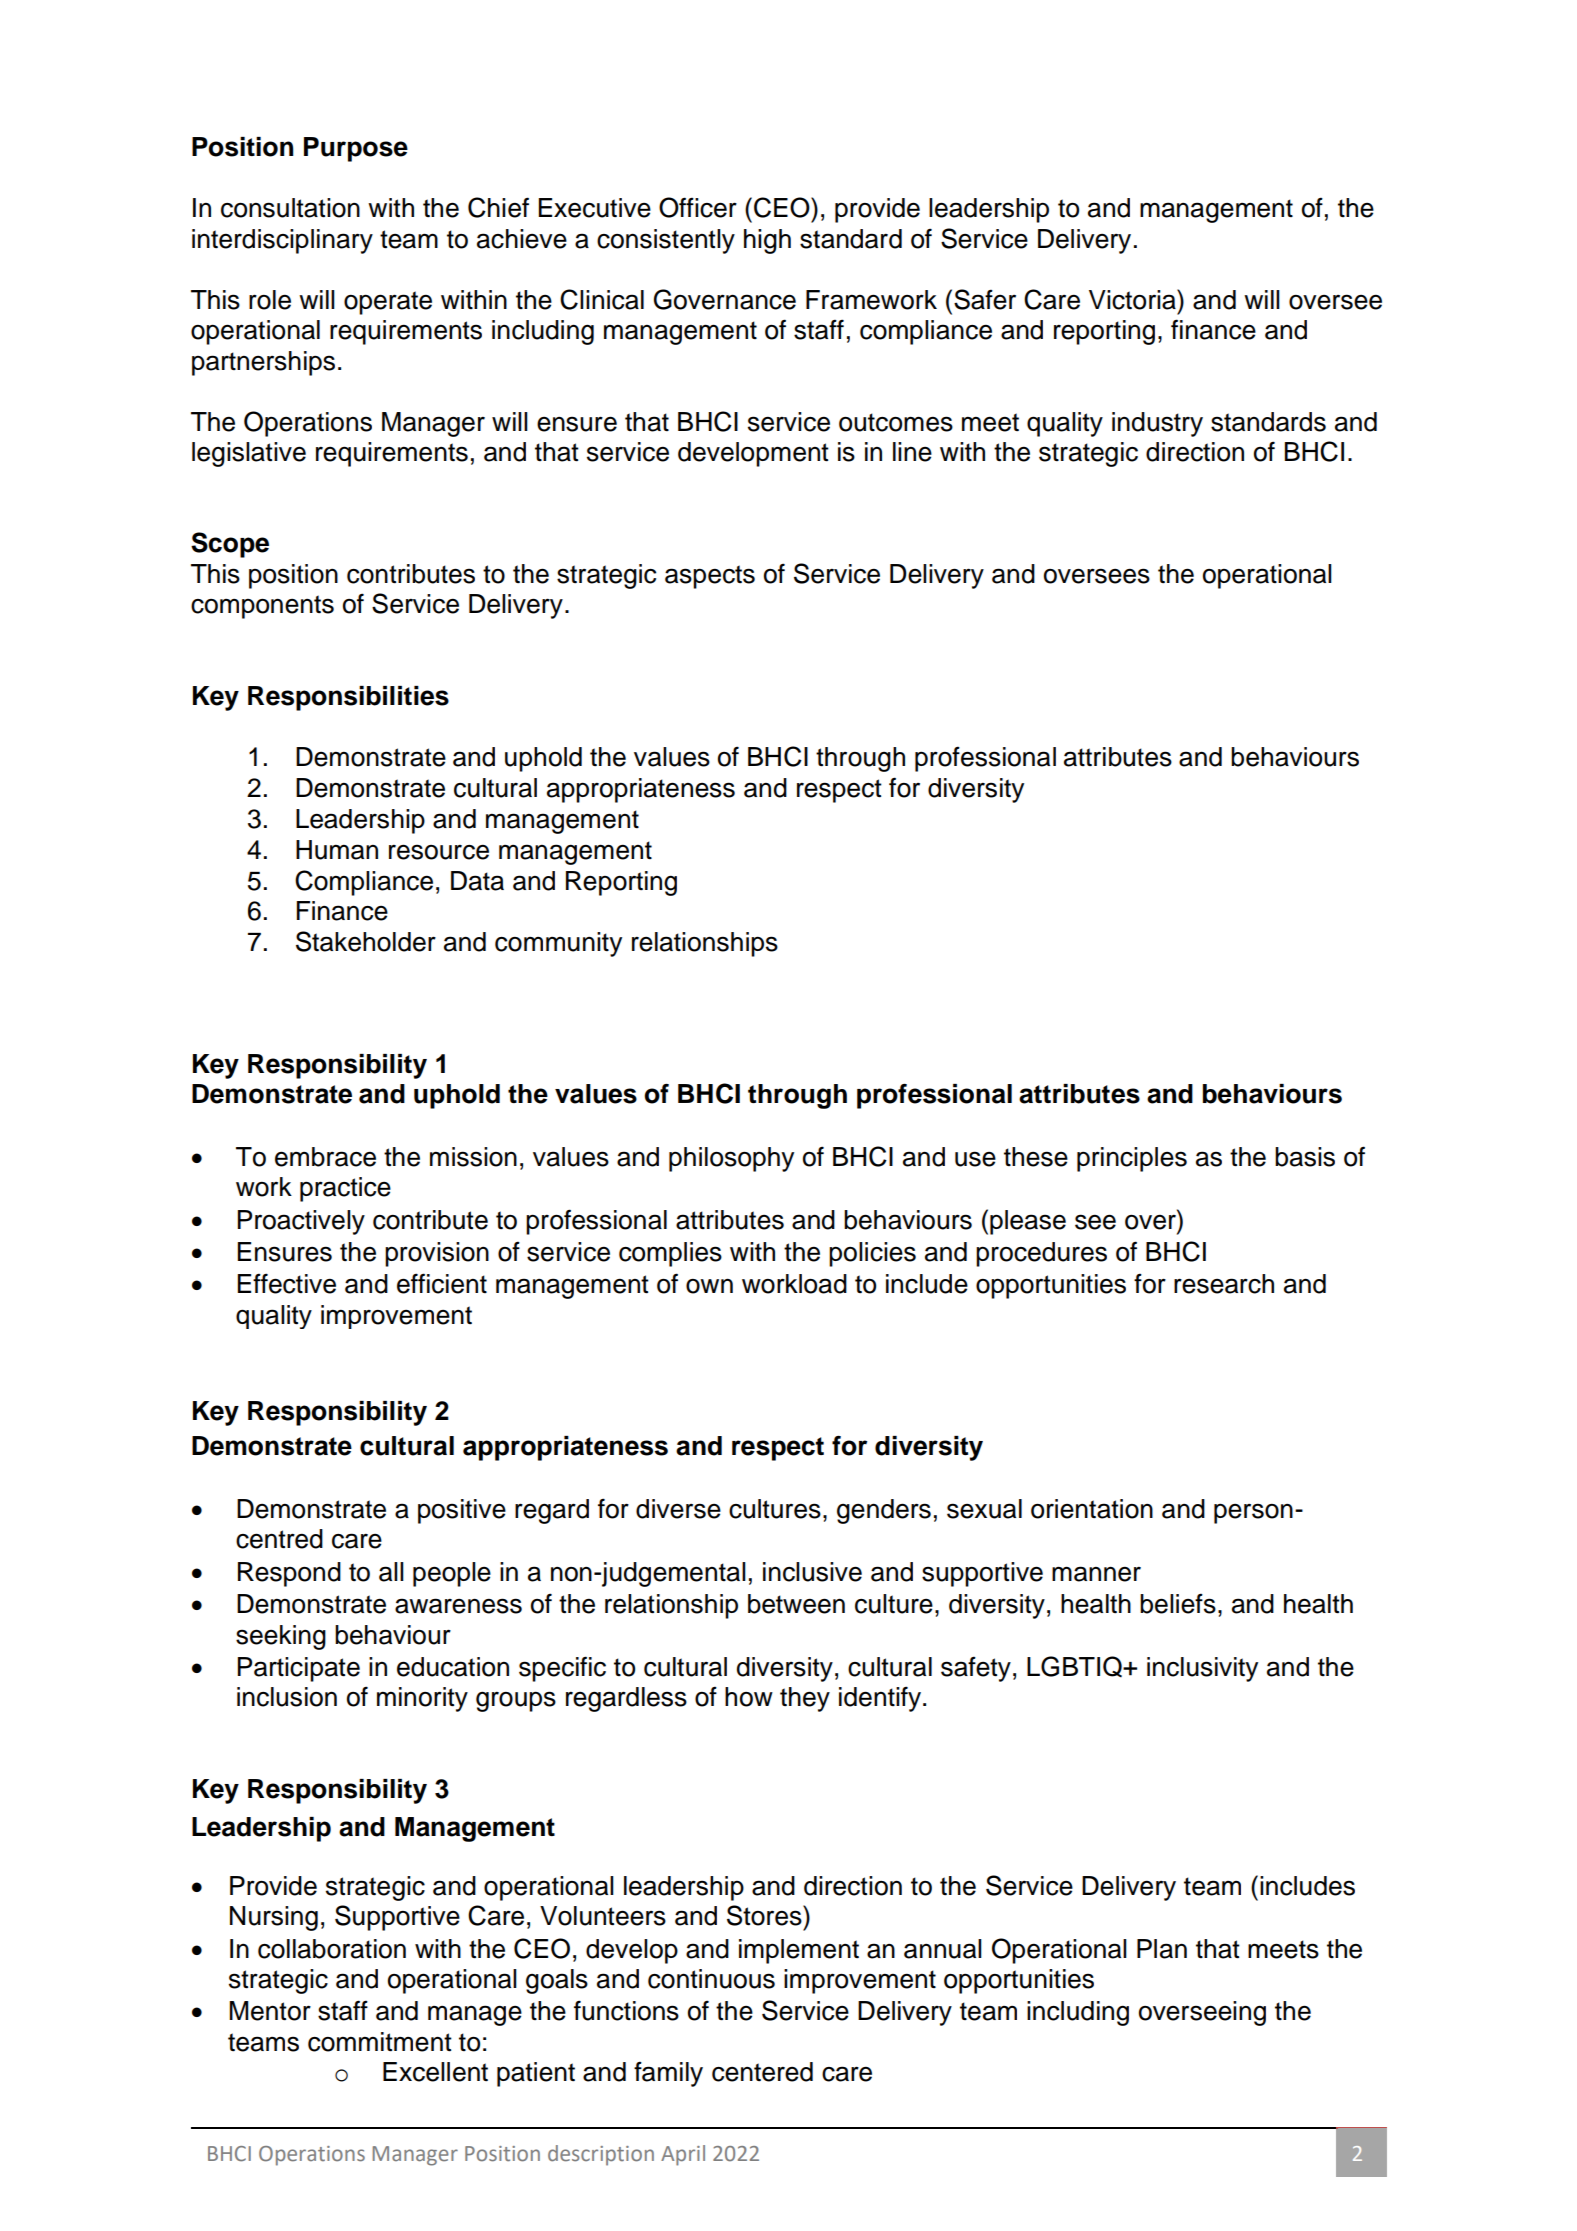  What do you see at coordinates (1133, 299) in the page?
I see `Victoria` at bounding box center [1133, 299].
